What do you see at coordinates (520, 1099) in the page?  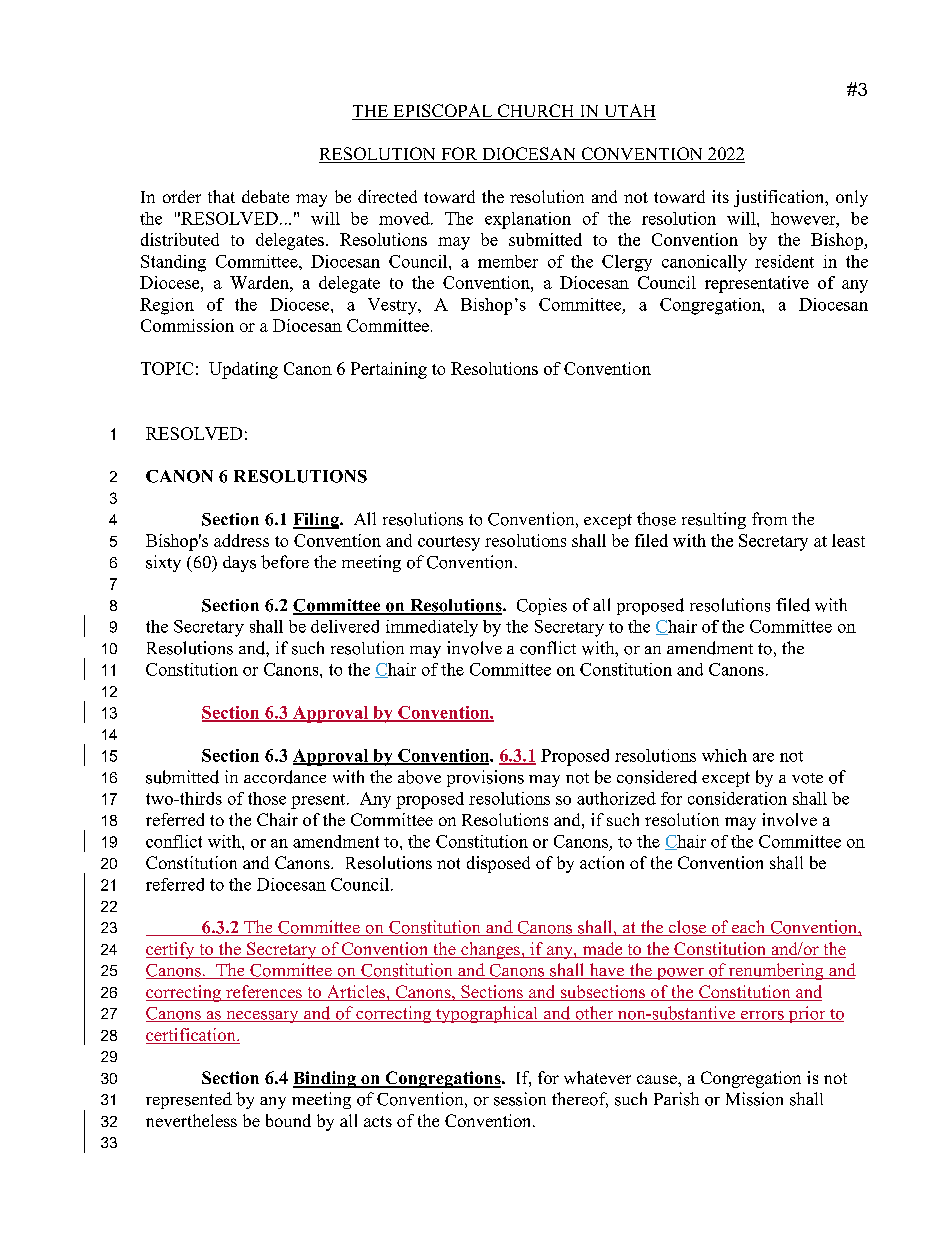 I see `session` at bounding box center [520, 1099].
